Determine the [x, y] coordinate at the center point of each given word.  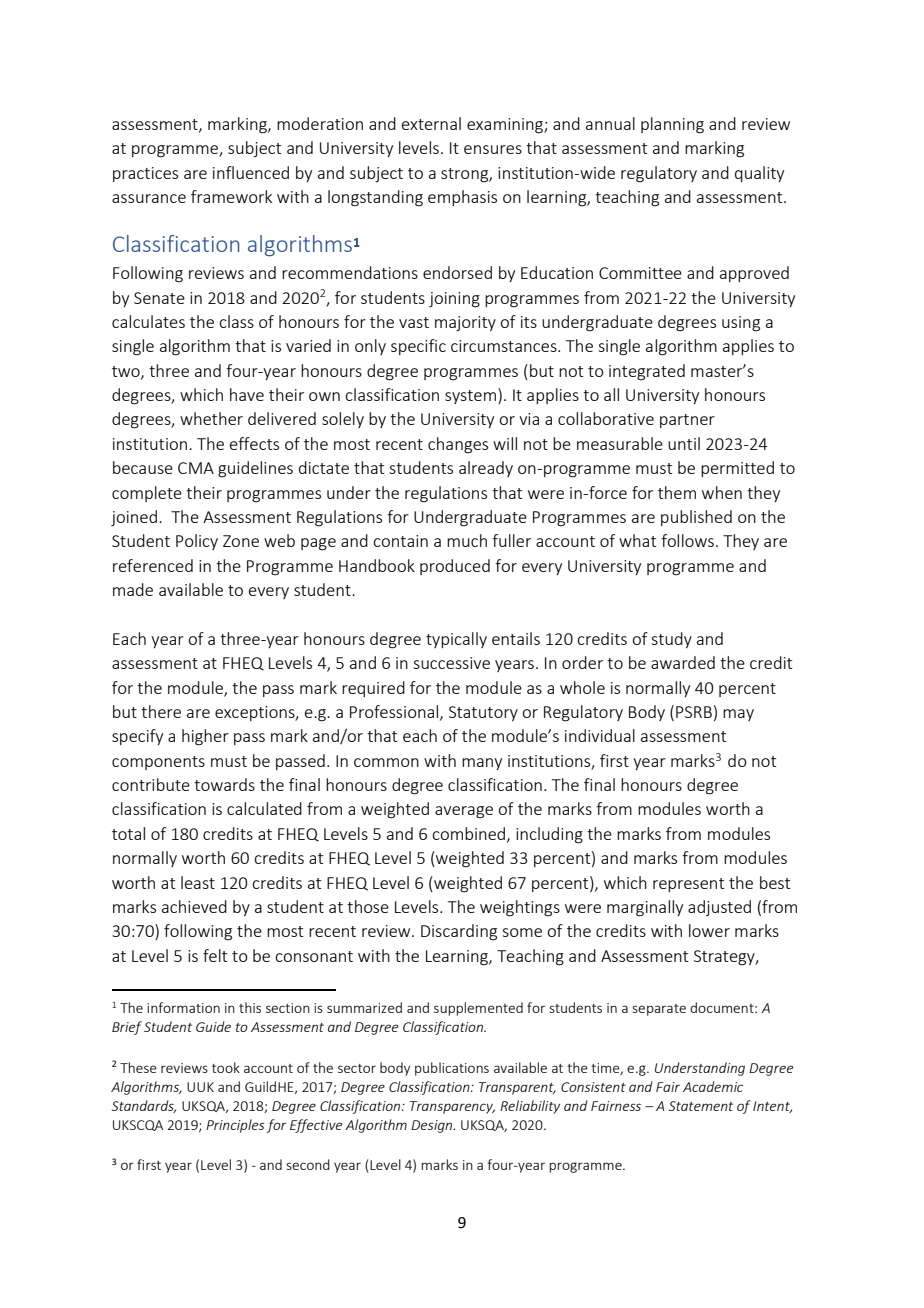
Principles [235, 1126]
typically [456, 640]
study [671, 640]
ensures [493, 149]
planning [672, 125]
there [161, 711]
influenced [251, 172]
